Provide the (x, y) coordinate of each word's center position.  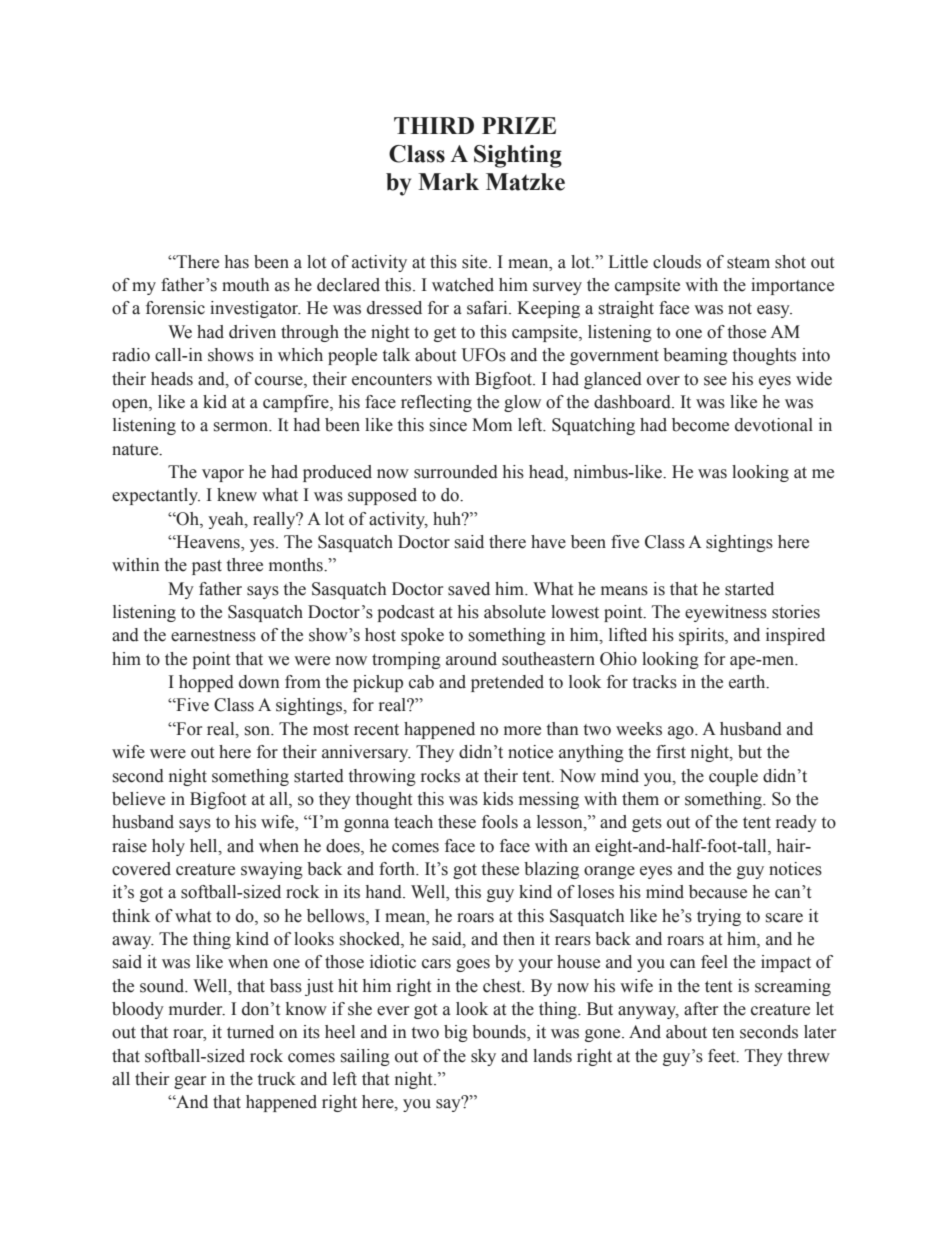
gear (190, 1082)
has (237, 262)
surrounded (456, 472)
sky (483, 1057)
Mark (448, 182)
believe (138, 799)
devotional (774, 425)
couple (733, 777)
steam (748, 263)
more (522, 731)
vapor (223, 475)
